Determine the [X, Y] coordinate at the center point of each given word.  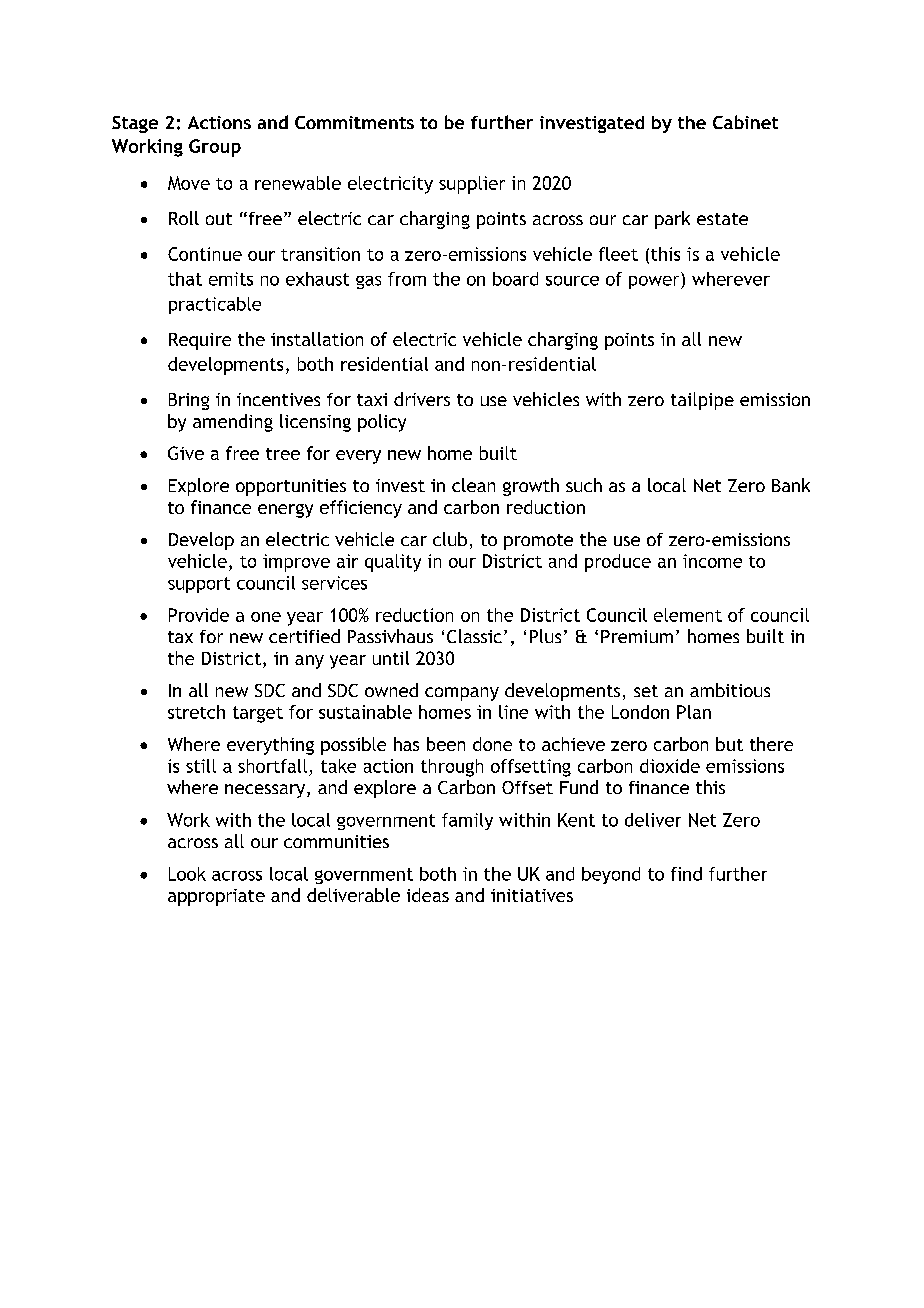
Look [187, 874]
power [655, 282]
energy [285, 511]
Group [215, 148]
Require [200, 341]
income [712, 561]
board [515, 279]
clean [473, 485]
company [462, 694]
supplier [472, 185]
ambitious [730, 690]
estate [722, 219]
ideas [428, 895]
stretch [196, 712]
